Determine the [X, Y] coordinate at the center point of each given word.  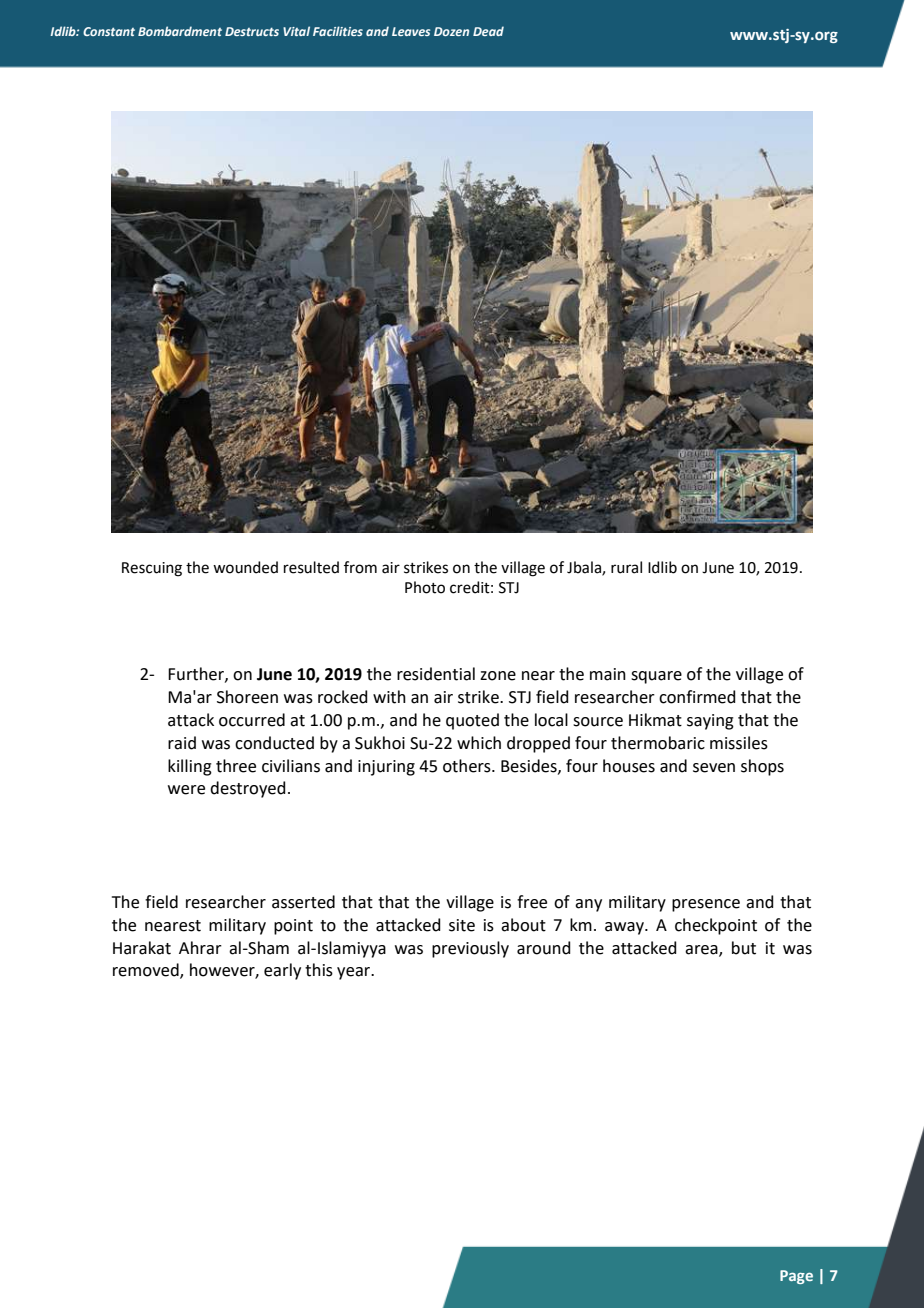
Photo [425, 587]
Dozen [451, 31]
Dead [488, 31]
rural [626, 567]
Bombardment [180, 31]
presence [706, 905]
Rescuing [152, 569]
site [462, 925]
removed [147, 971]
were [186, 790]
